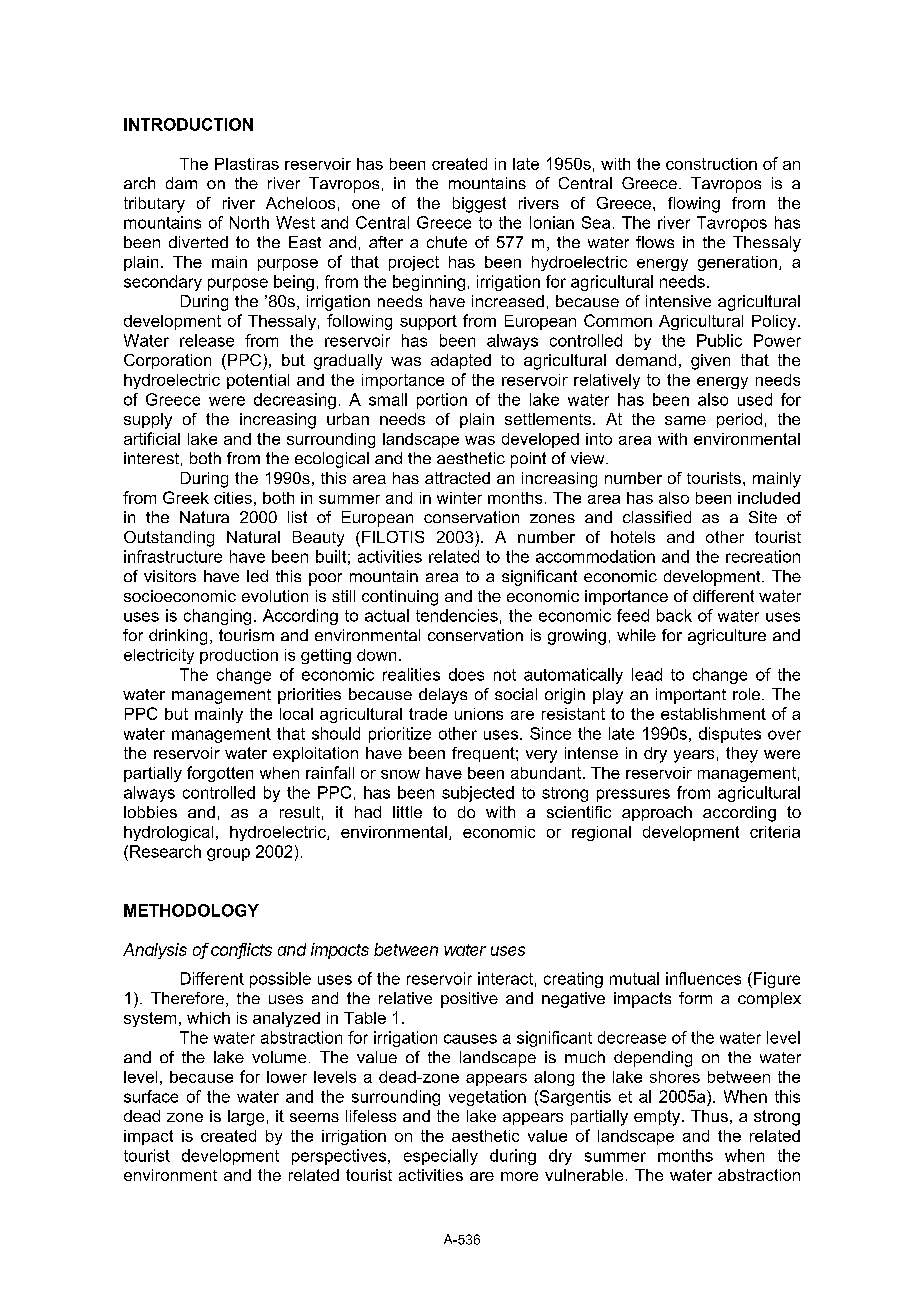  I want to click on years, so click(694, 756).
